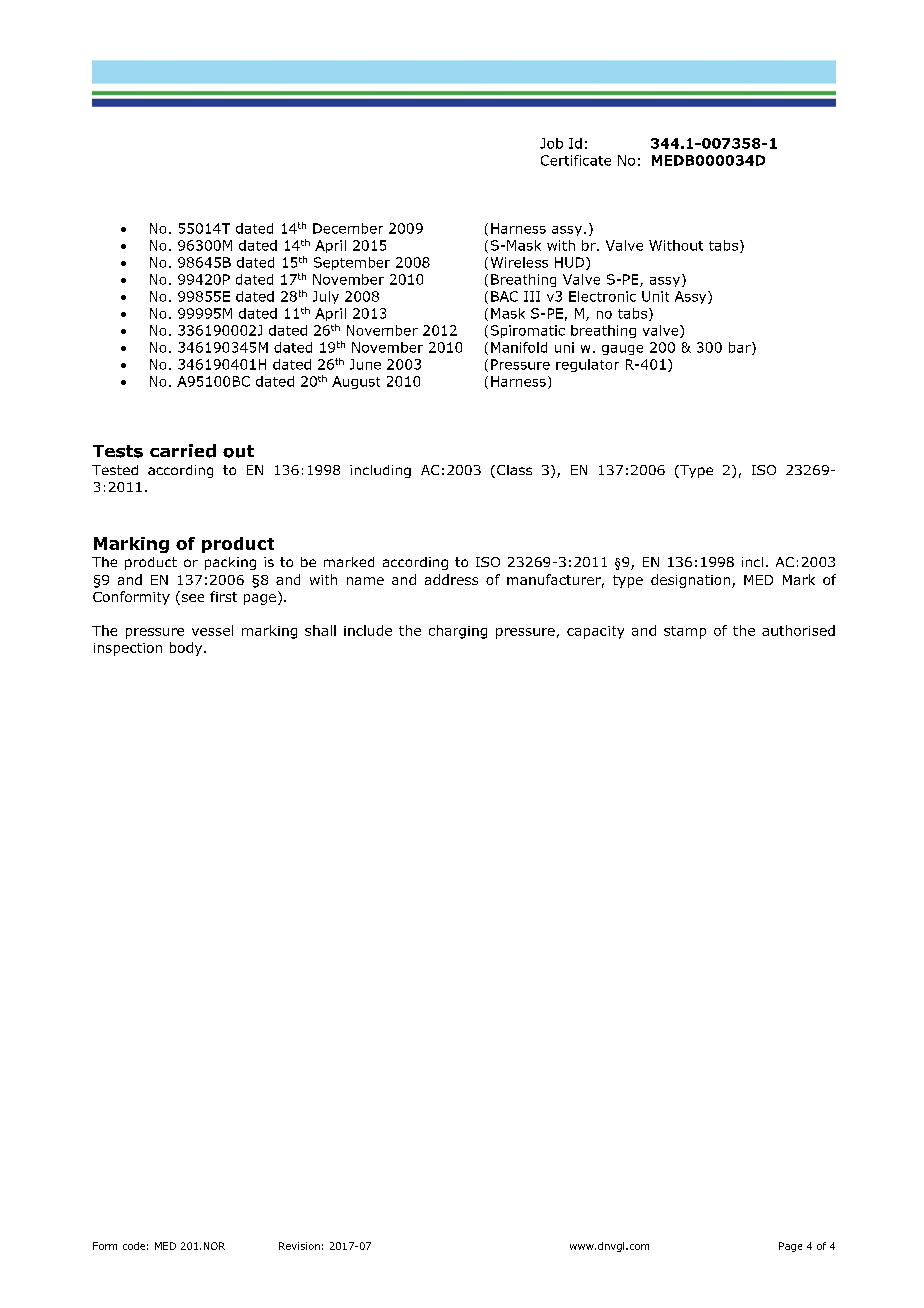  Describe the element at coordinates (551, 143) in the image. I see `Job` at that location.
